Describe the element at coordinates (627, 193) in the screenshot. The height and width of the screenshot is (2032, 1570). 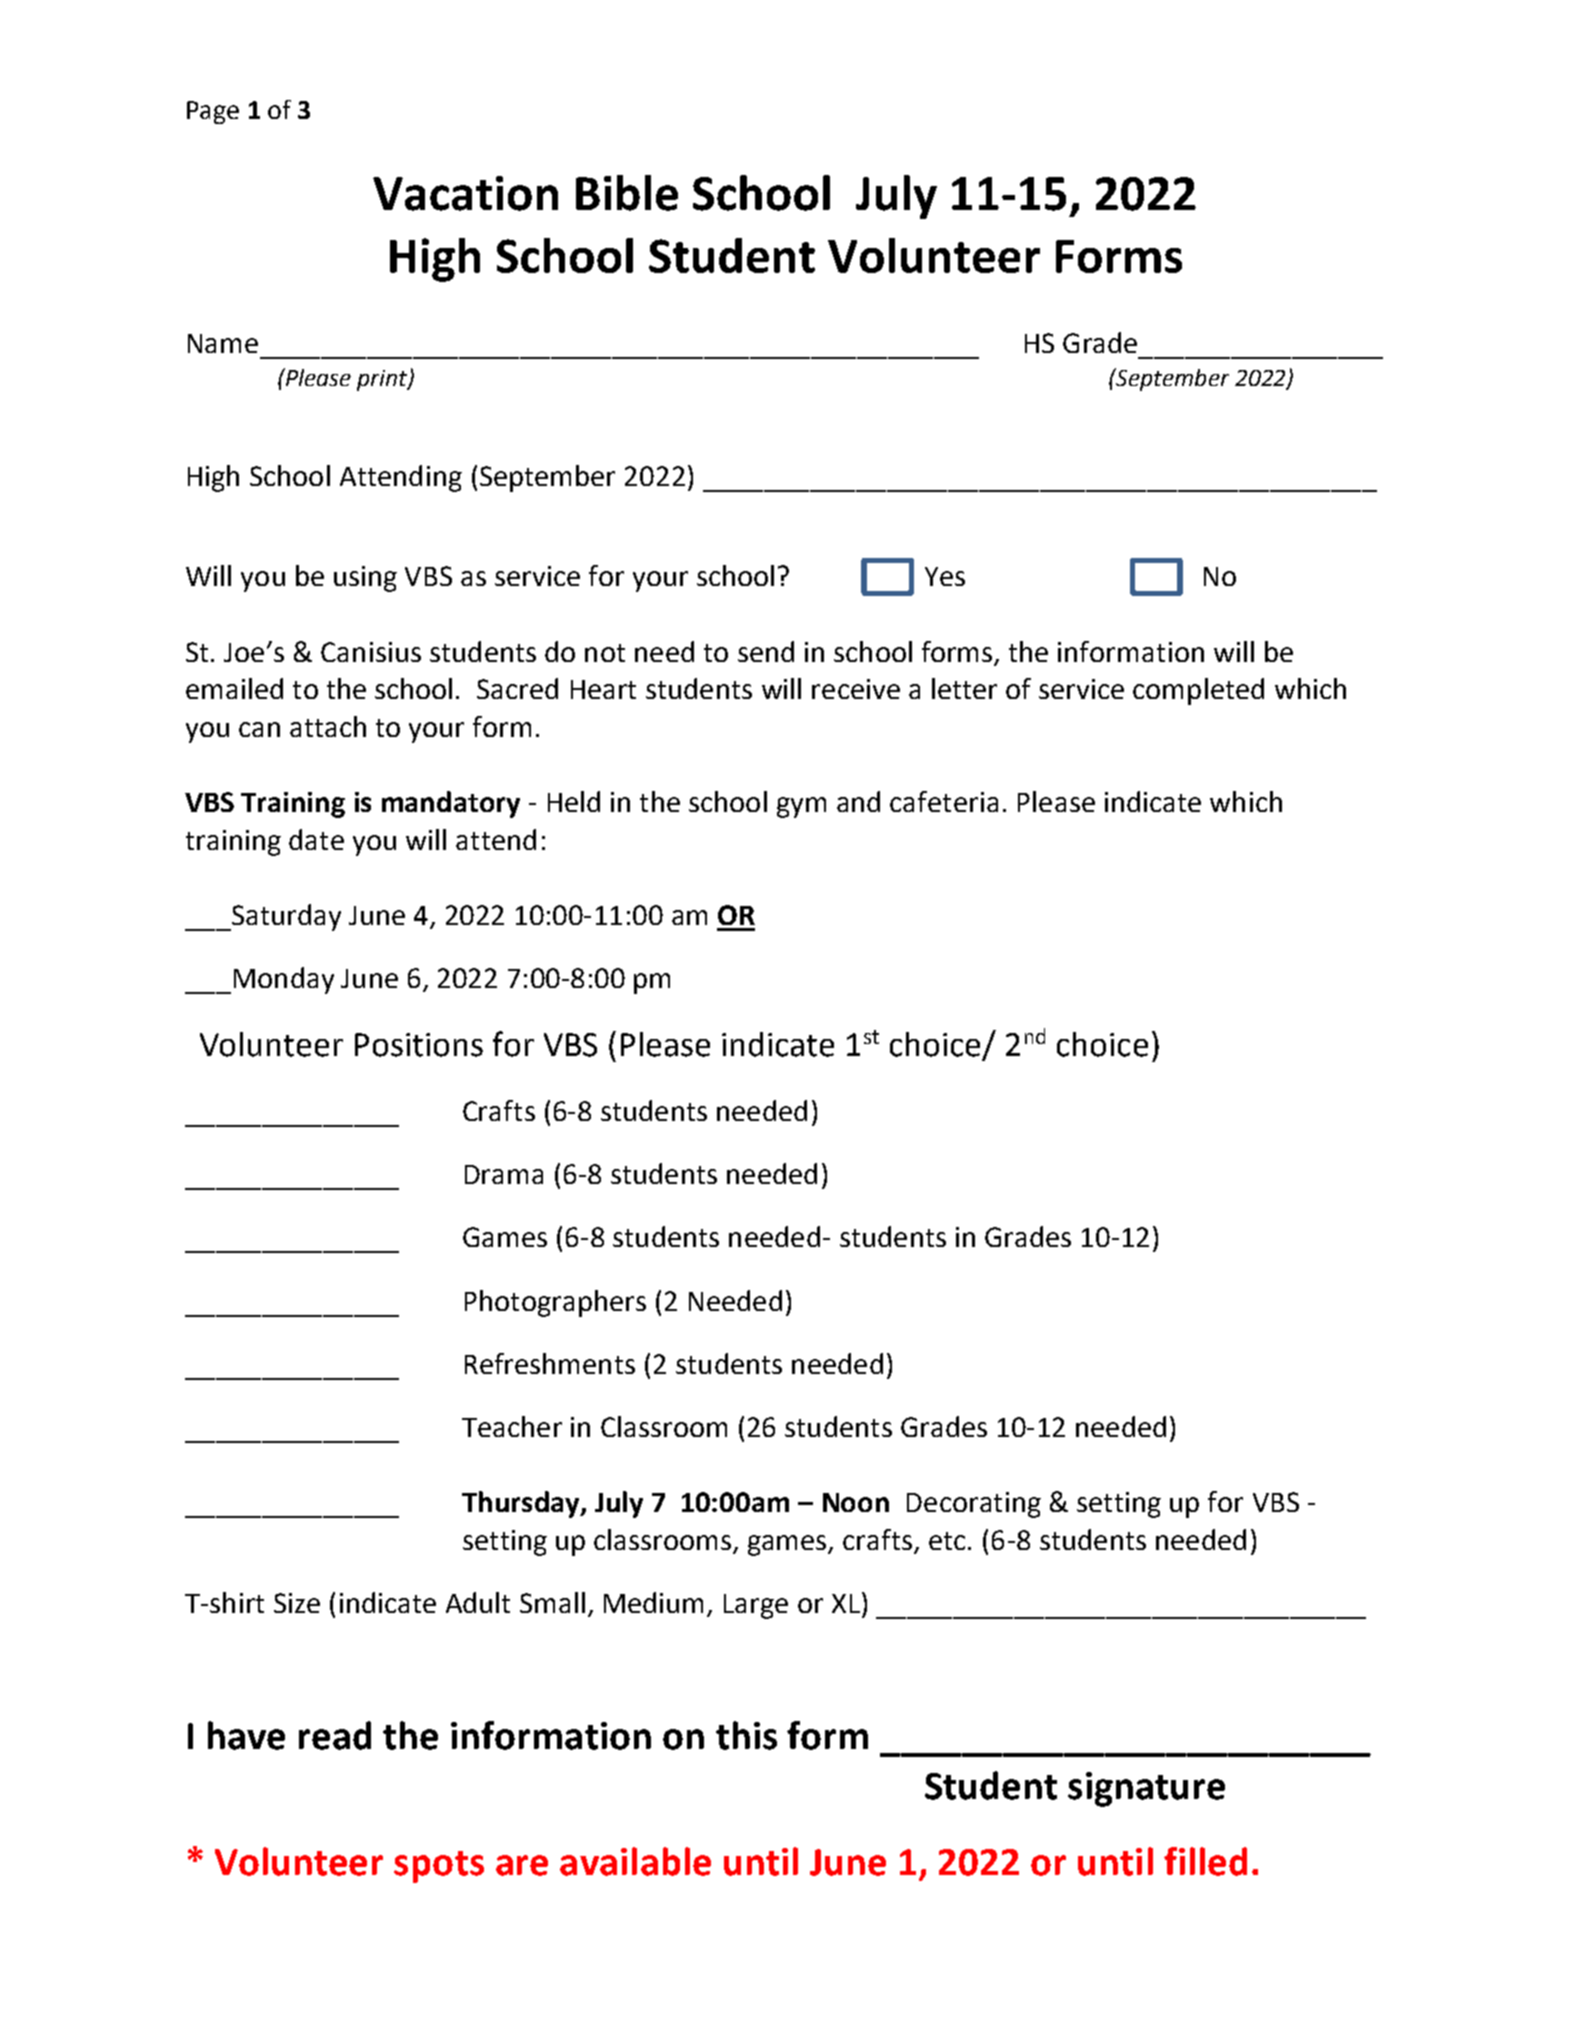
I see `Bible` at that location.
